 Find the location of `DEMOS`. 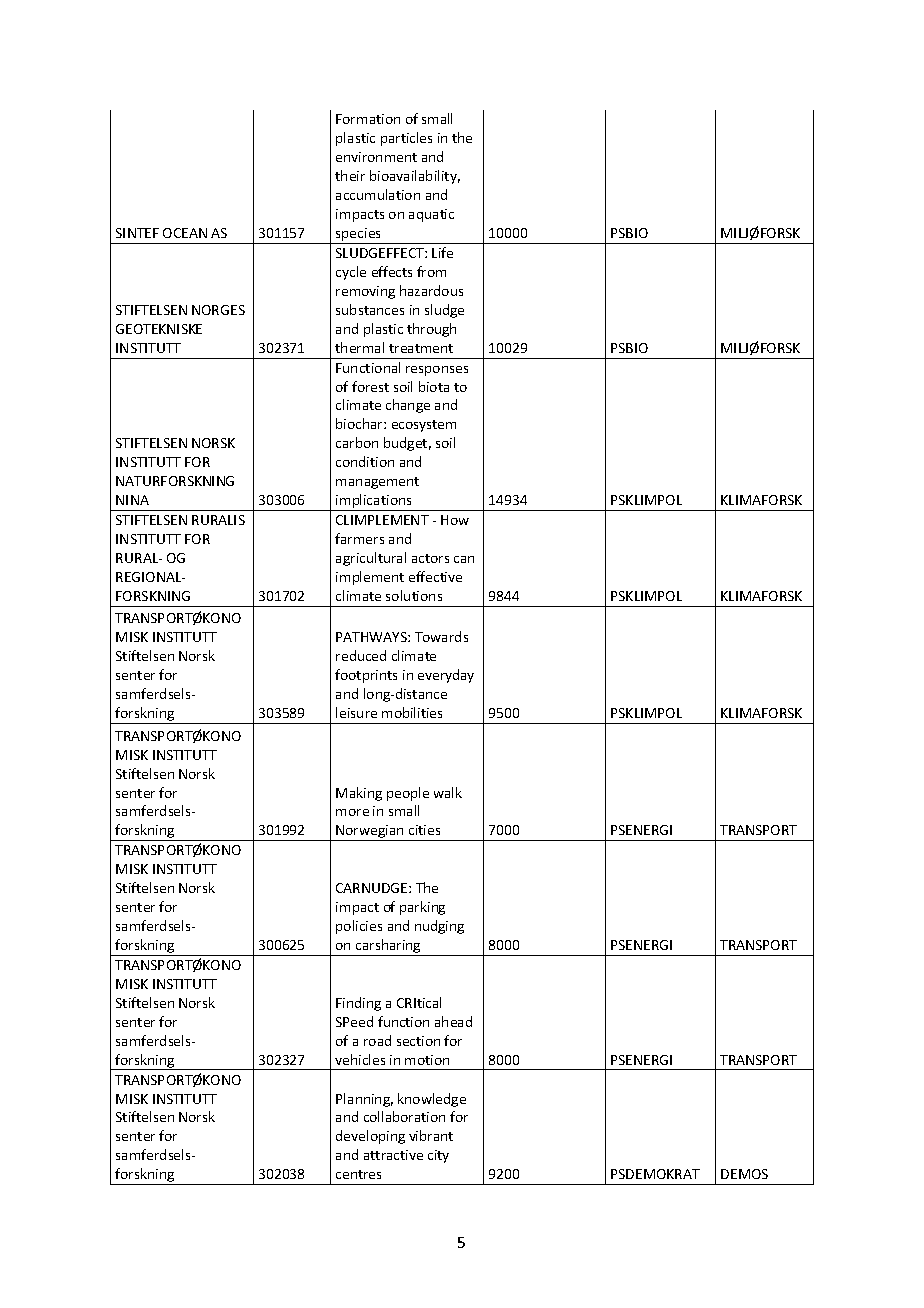

DEMOS is located at coordinates (744, 1174).
